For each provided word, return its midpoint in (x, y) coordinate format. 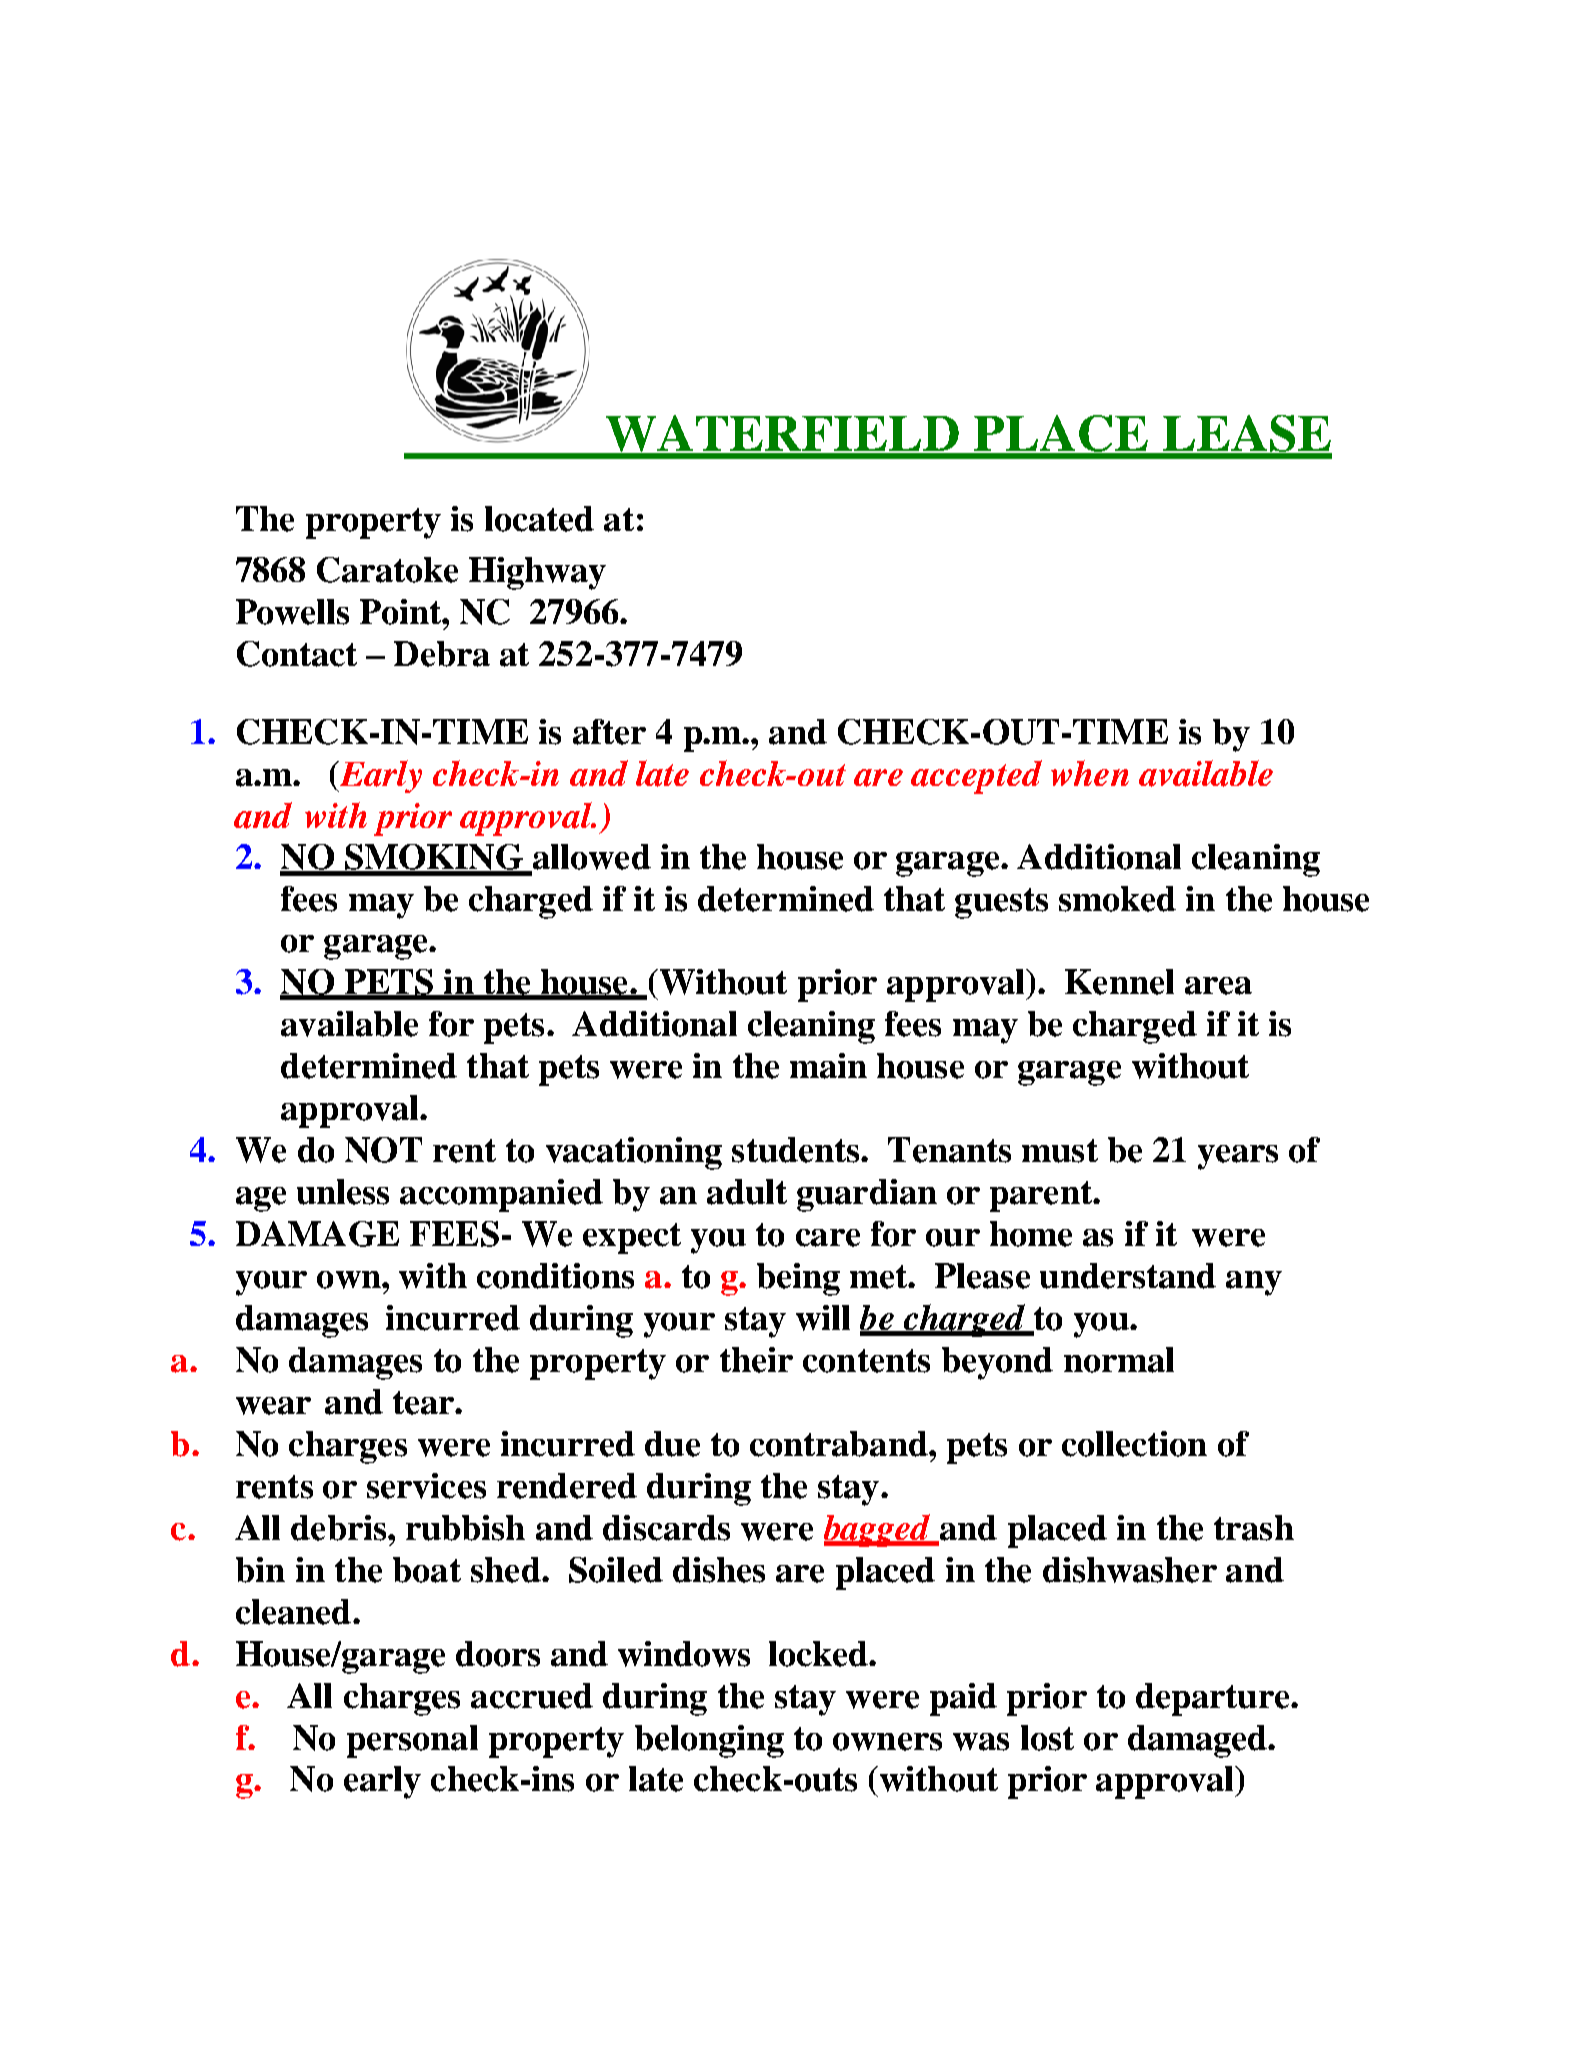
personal (412, 1741)
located (539, 519)
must (1060, 1151)
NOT (383, 1150)
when (1090, 773)
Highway (537, 573)
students (797, 1150)
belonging (709, 1741)
